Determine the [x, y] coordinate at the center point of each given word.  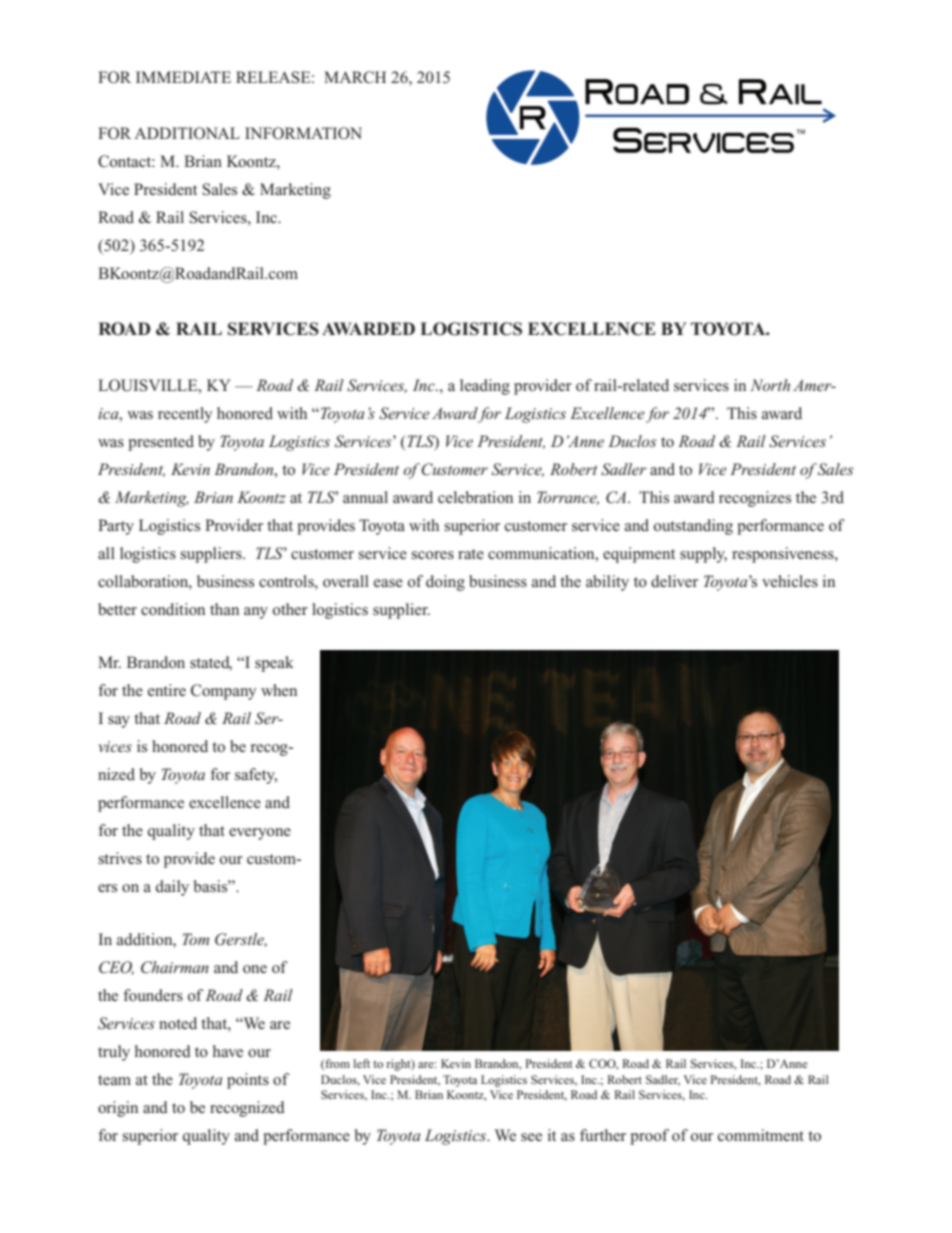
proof [649, 1137]
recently [185, 415]
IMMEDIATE [183, 77]
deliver [674, 581]
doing [445, 583]
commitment [761, 1135]
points [248, 1081]
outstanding [693, 527]
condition [173, 609]
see [531, 1137]
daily [172, 888]
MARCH [355, 77]
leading [485, 387]
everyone [260, 834]
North [770, 385]
